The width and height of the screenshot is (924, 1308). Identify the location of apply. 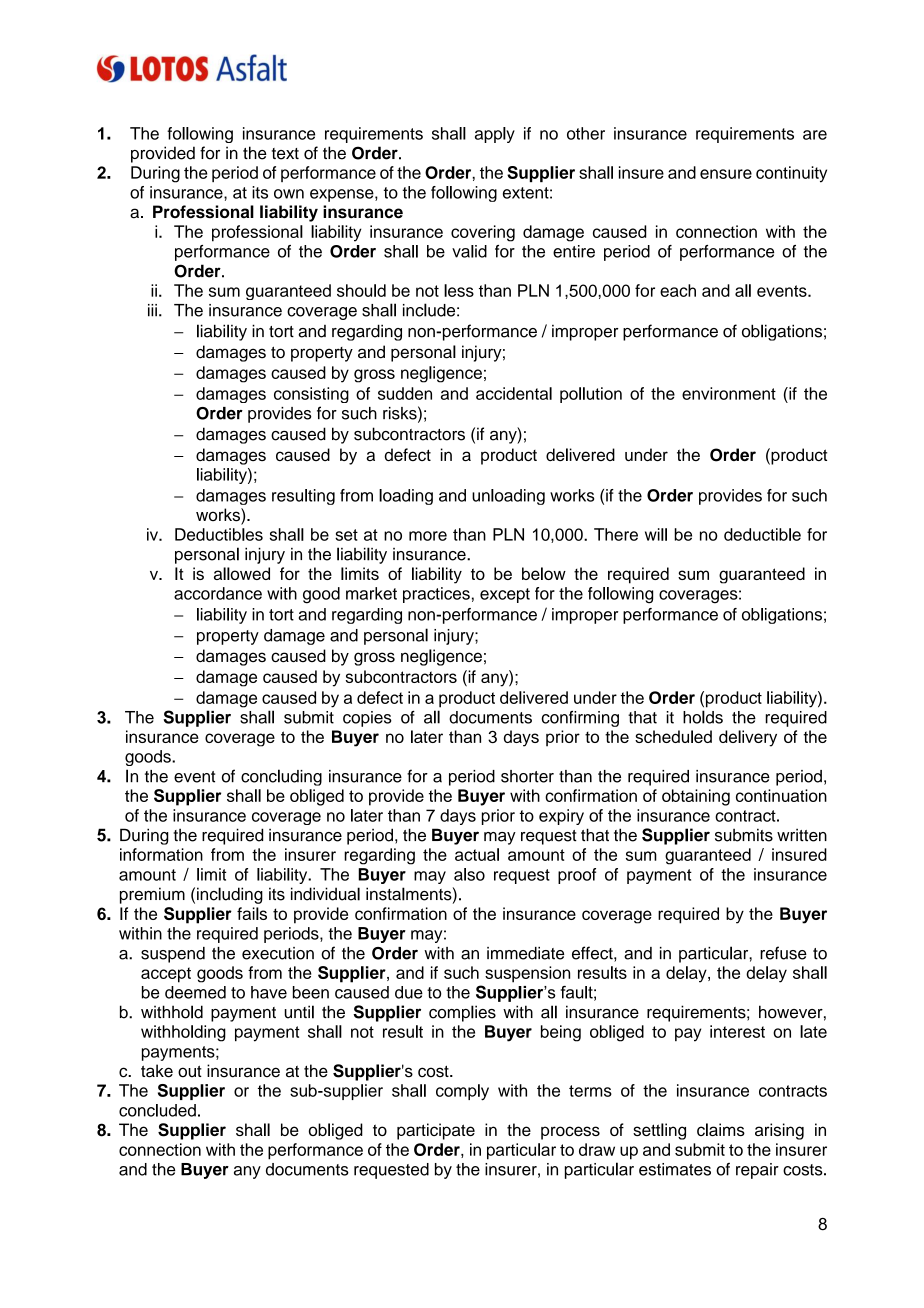
(495, 135).
